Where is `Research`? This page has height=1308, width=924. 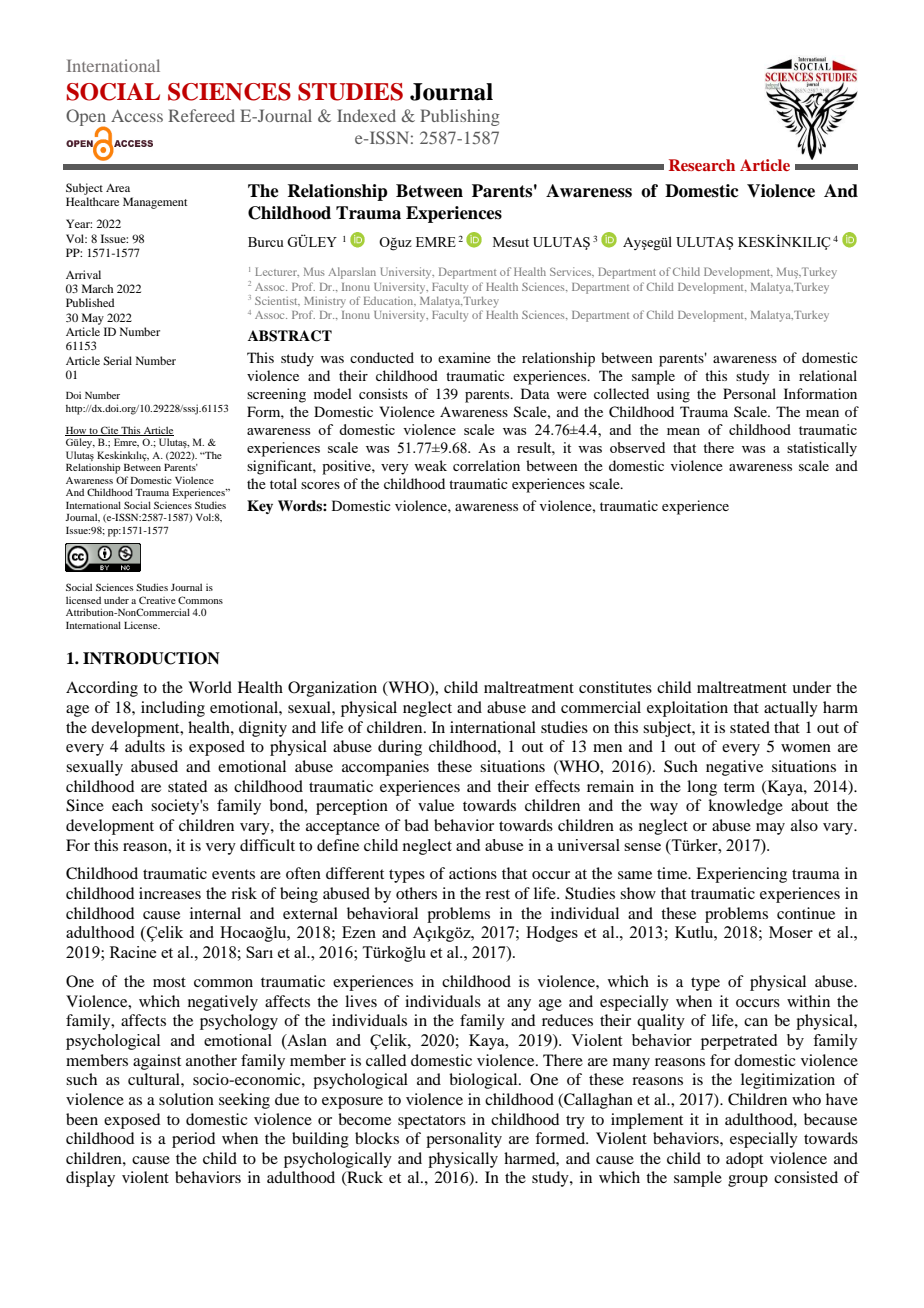 Research is located at coordinates (702, 165).
